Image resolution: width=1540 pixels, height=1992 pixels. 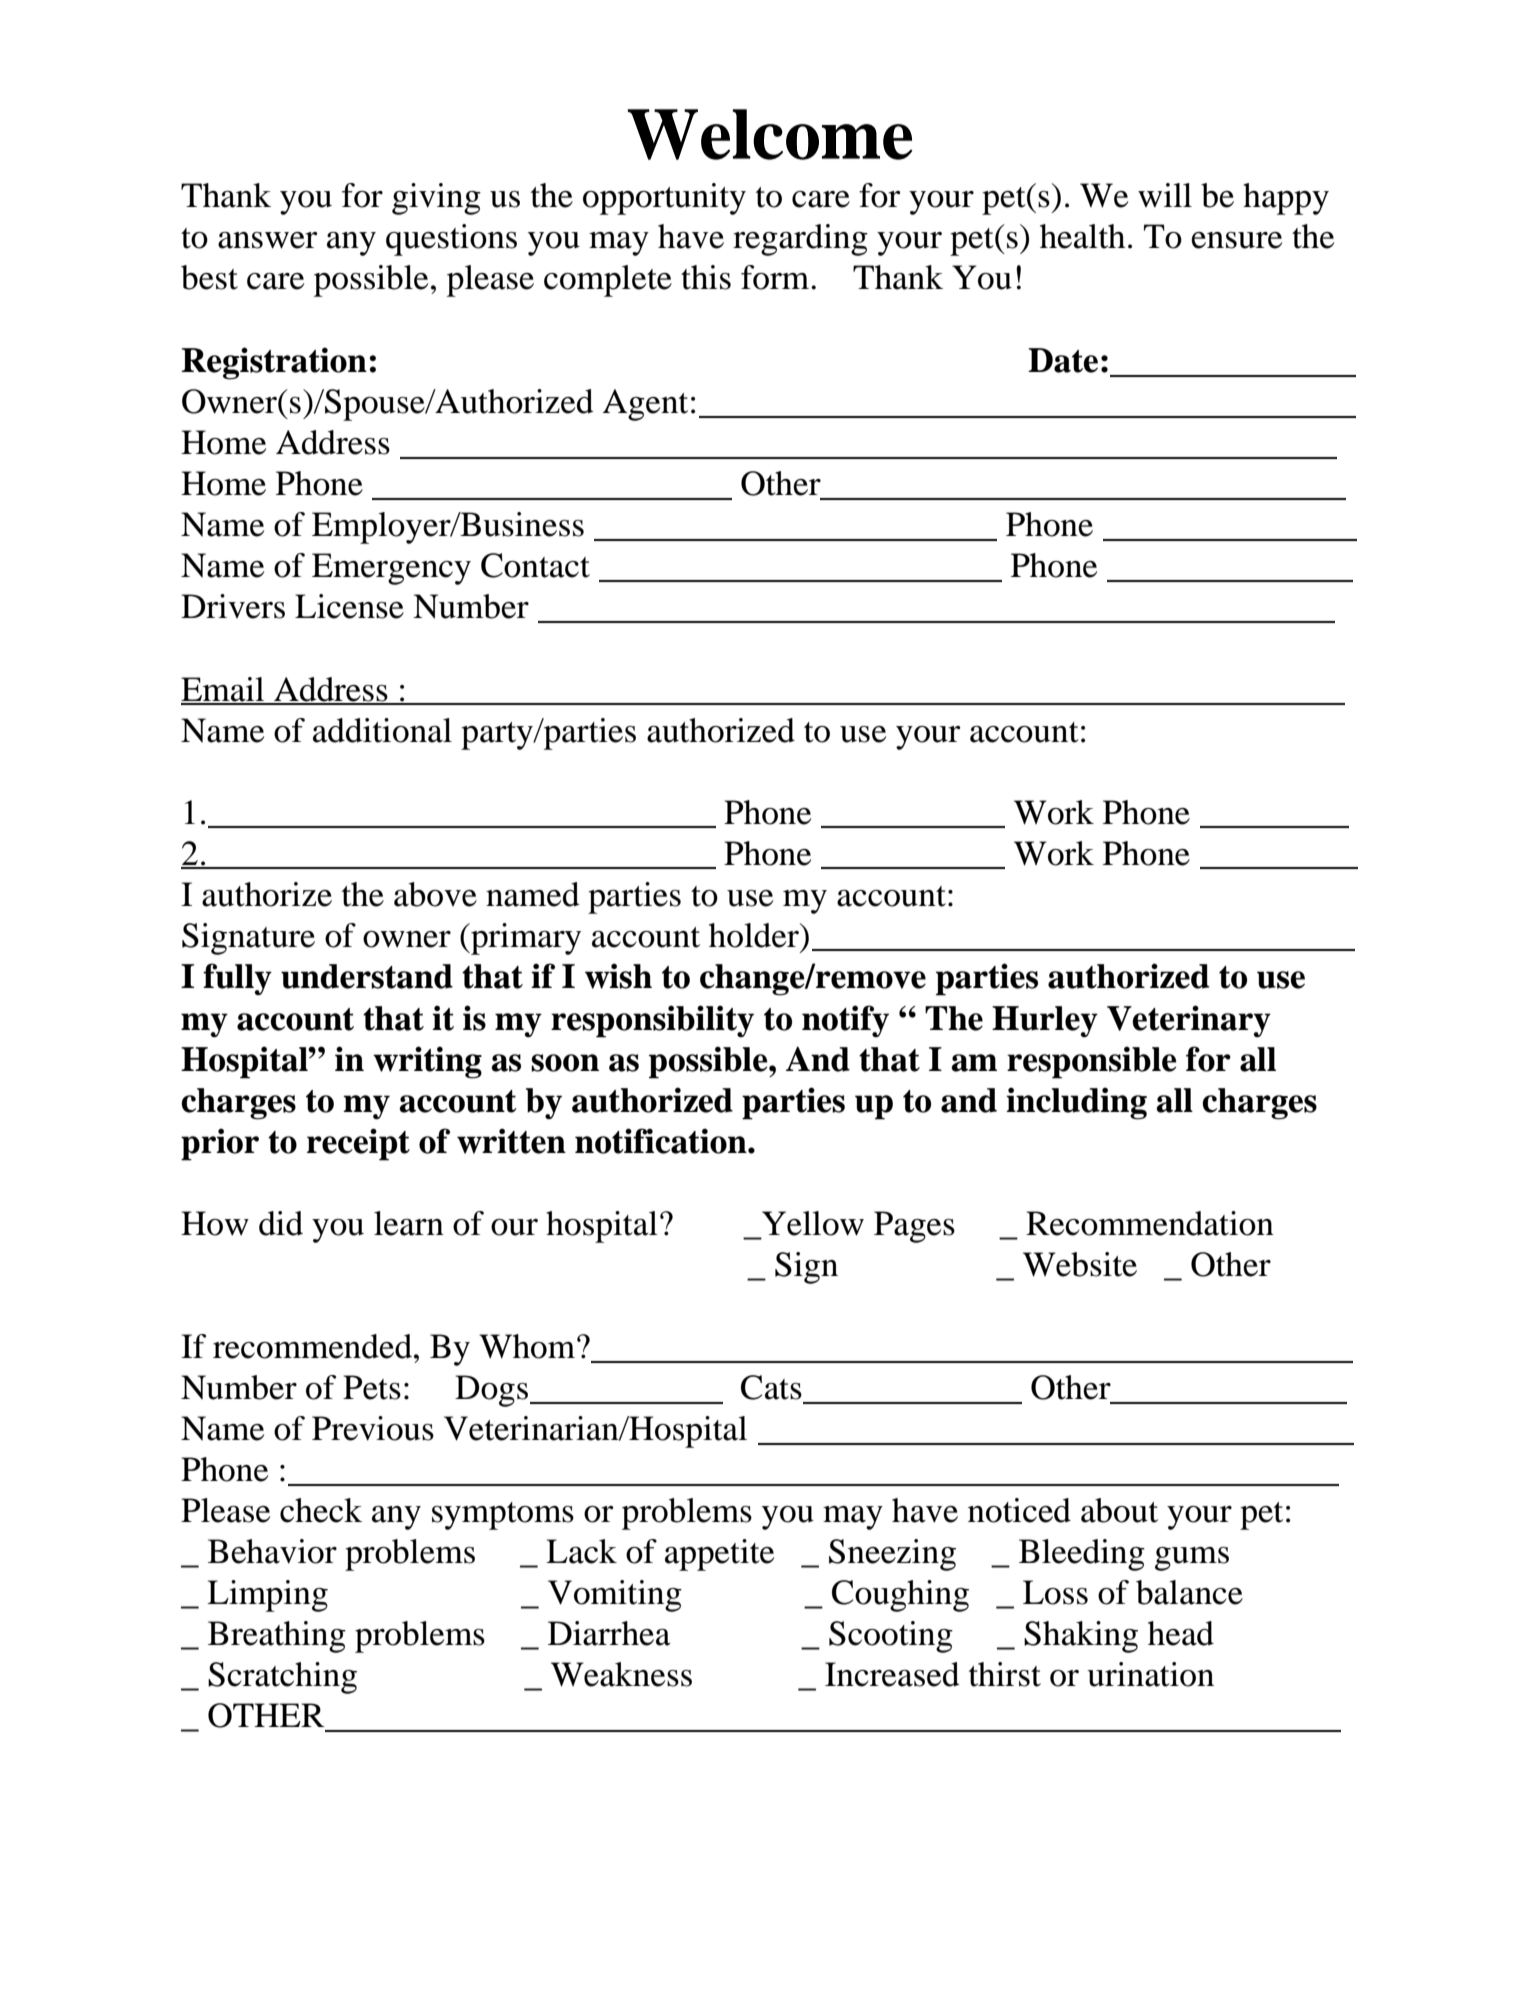 I want to click on Breathing, so click(x=277, y=1637).
